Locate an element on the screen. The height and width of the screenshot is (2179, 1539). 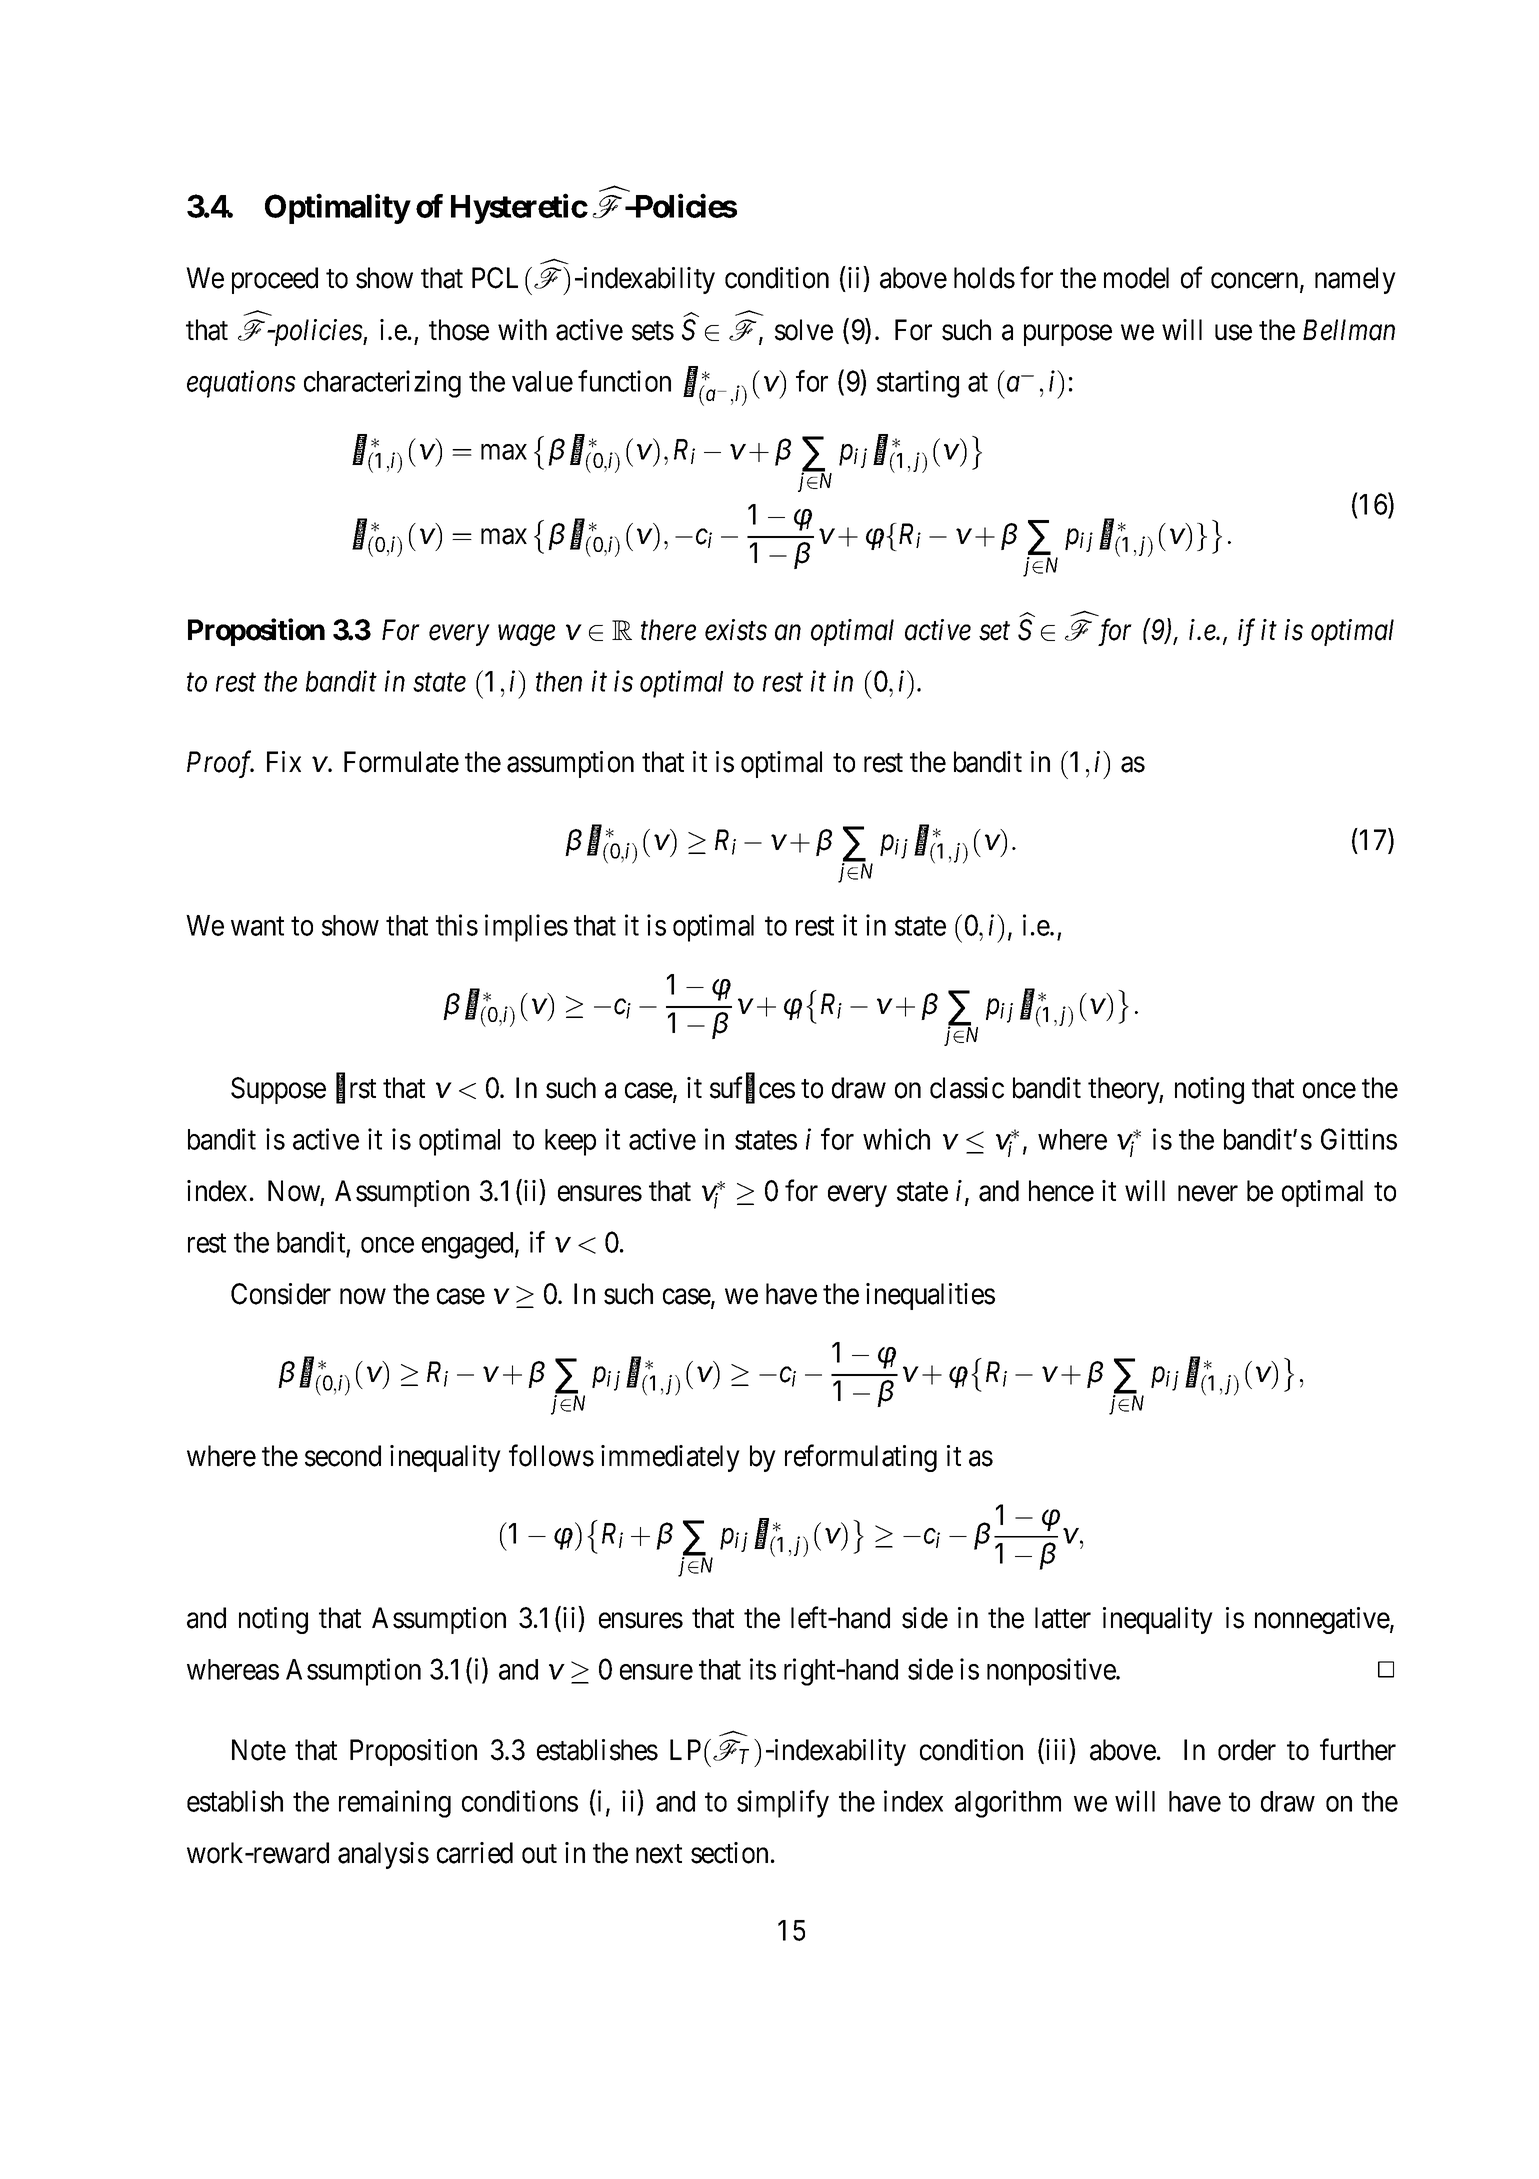
which is located at coordinates (896, 1139).
